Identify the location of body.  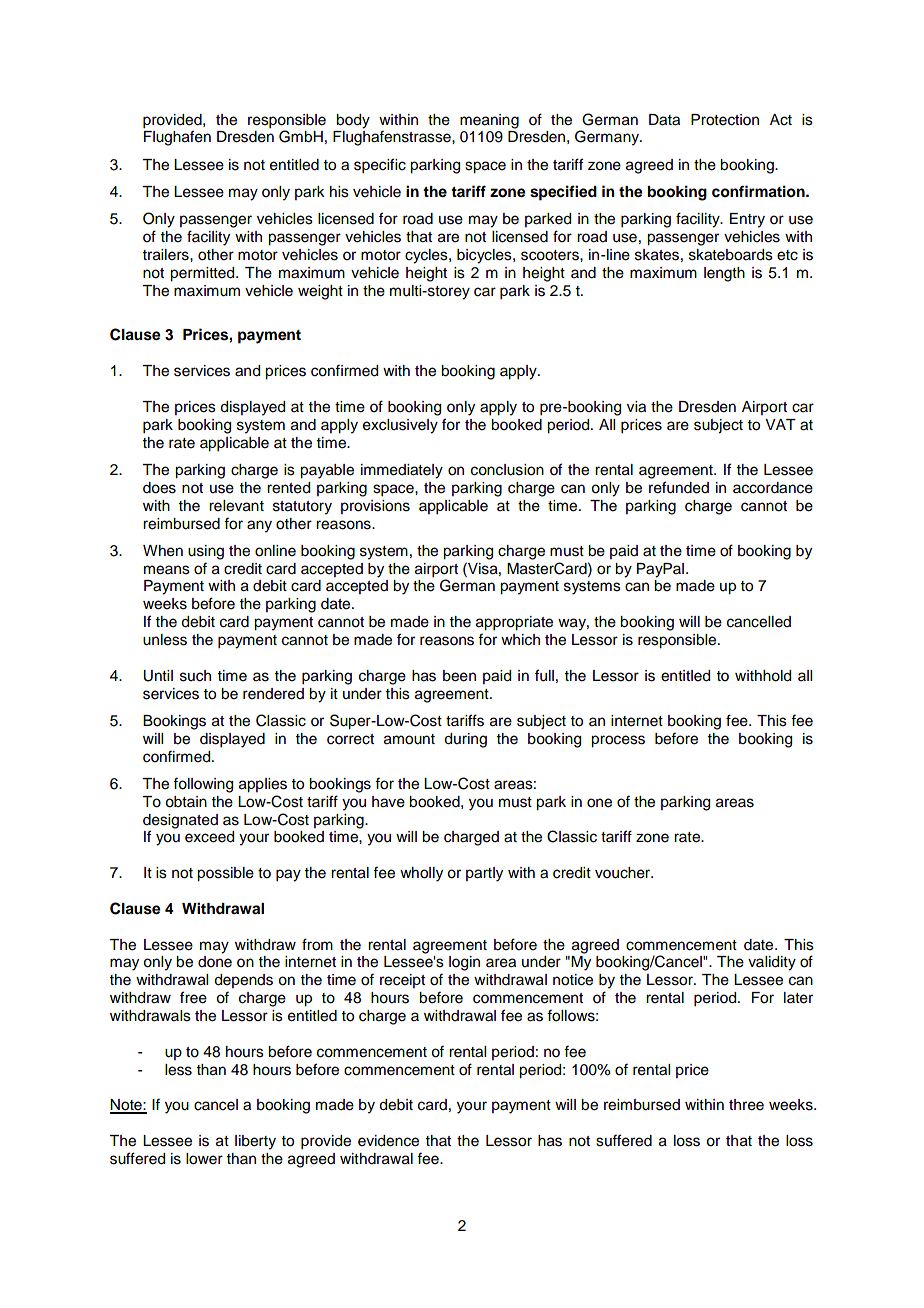
(353, 121).
